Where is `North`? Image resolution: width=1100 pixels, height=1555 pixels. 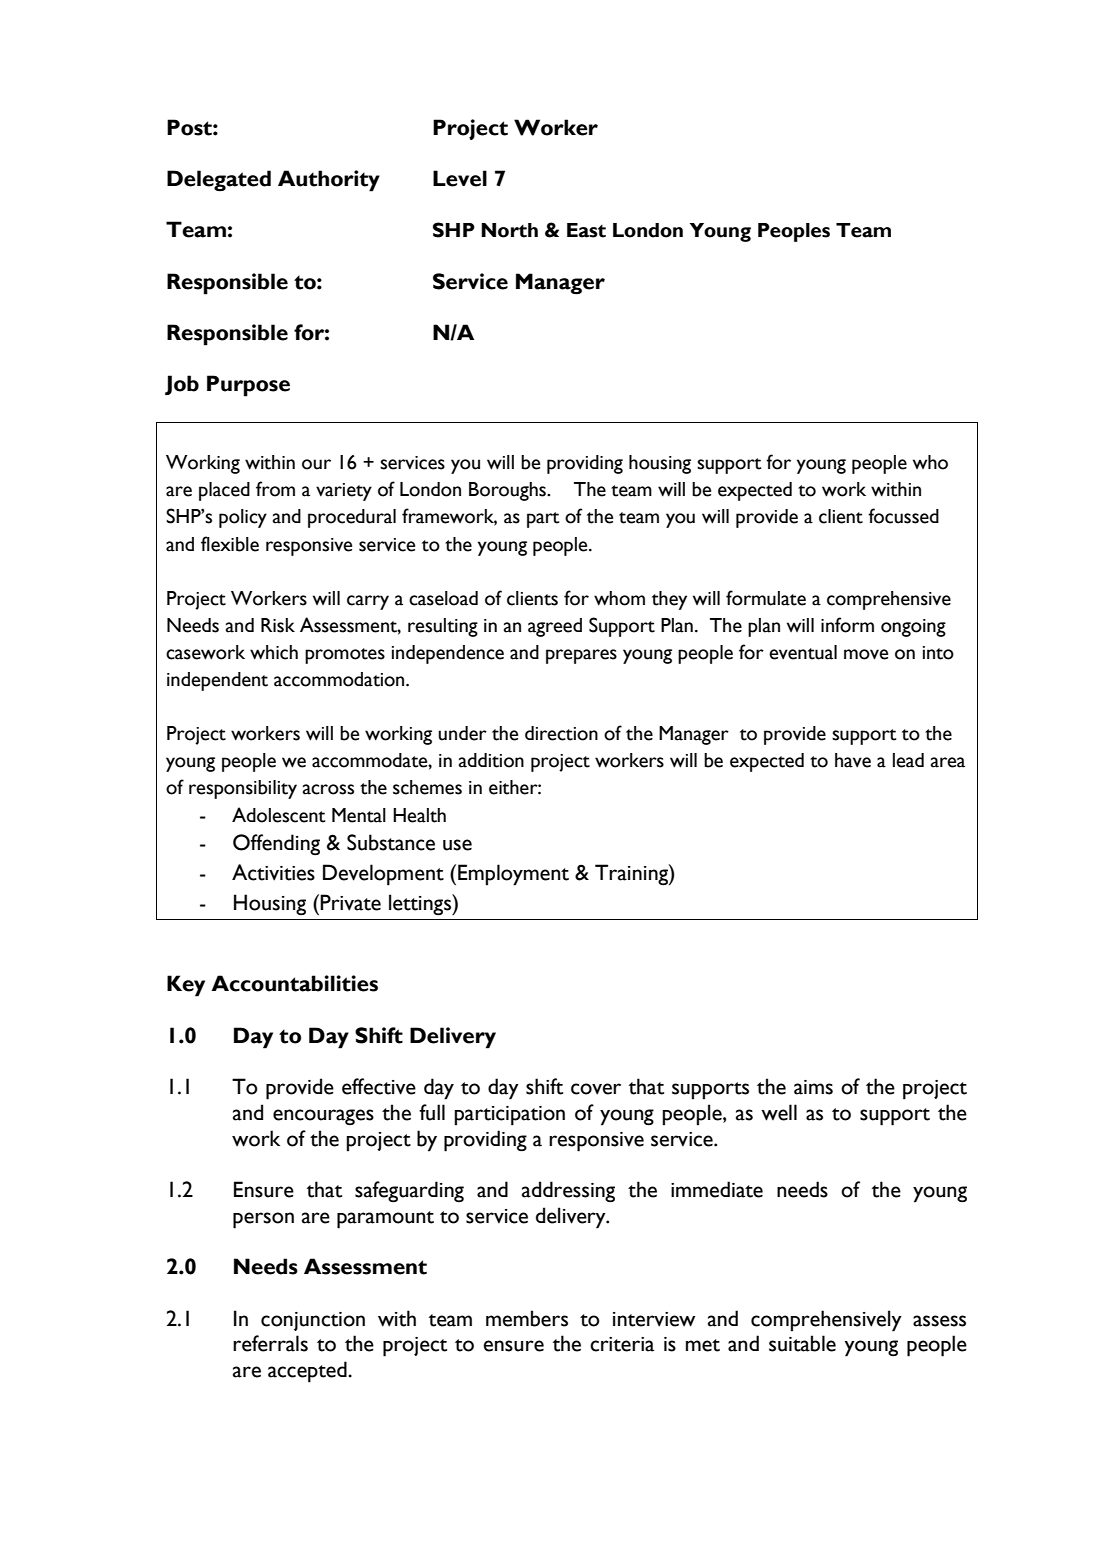
North is located at coordinates (509, 230).
